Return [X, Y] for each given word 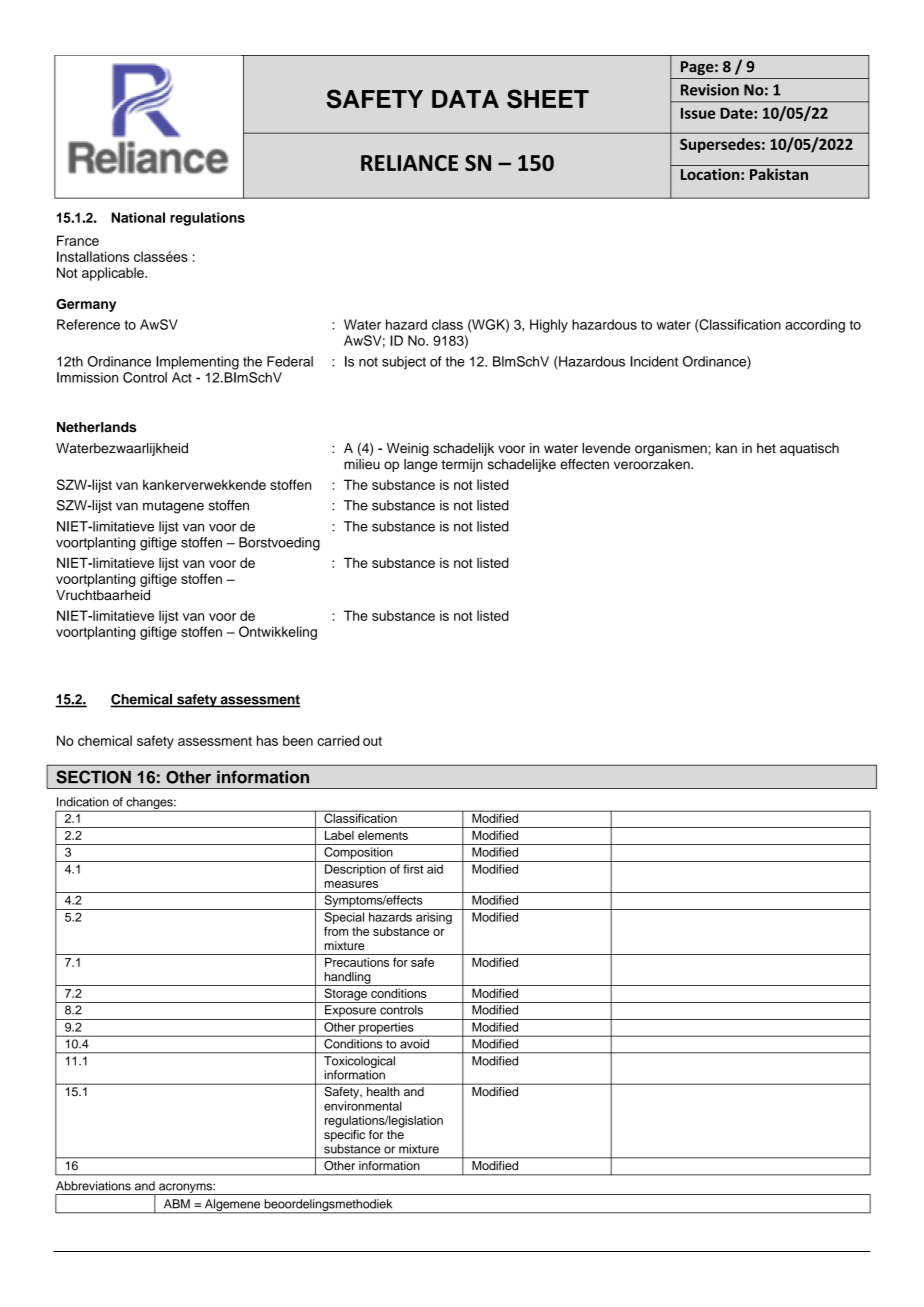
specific [344, 1134]
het [766, 448]
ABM [177, 1204]
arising [434, 918]
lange [420, 465]
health [383, 1091]
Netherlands [96, 427]
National [138, 217]
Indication [83, 802]
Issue [698, 113]
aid [435, 869]
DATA [465, 99]
